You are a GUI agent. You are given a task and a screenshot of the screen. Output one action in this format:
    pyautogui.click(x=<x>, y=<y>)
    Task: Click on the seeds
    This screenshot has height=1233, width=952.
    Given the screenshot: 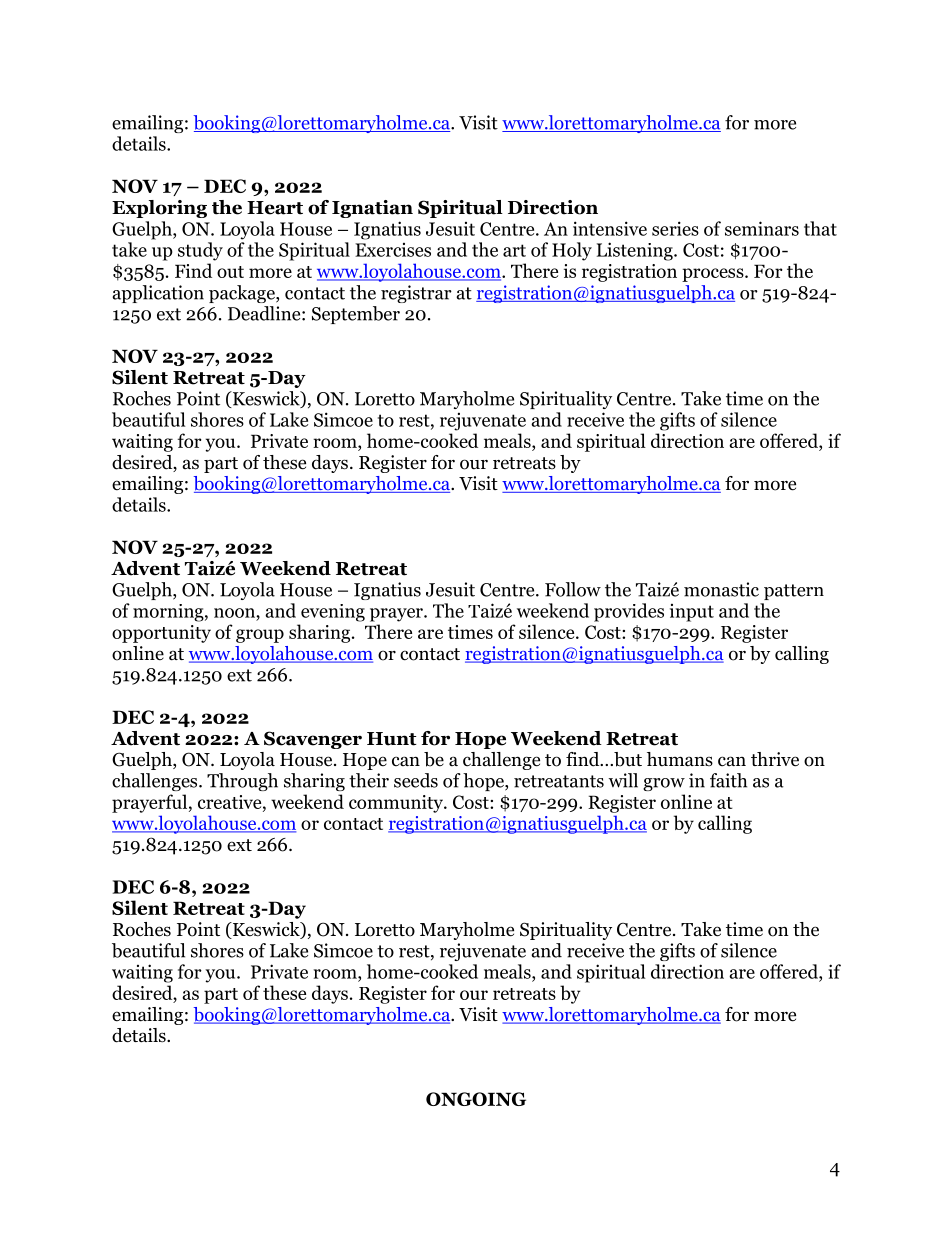 What is the action you would take?
    pyautogui.click(x=416, y=780)
